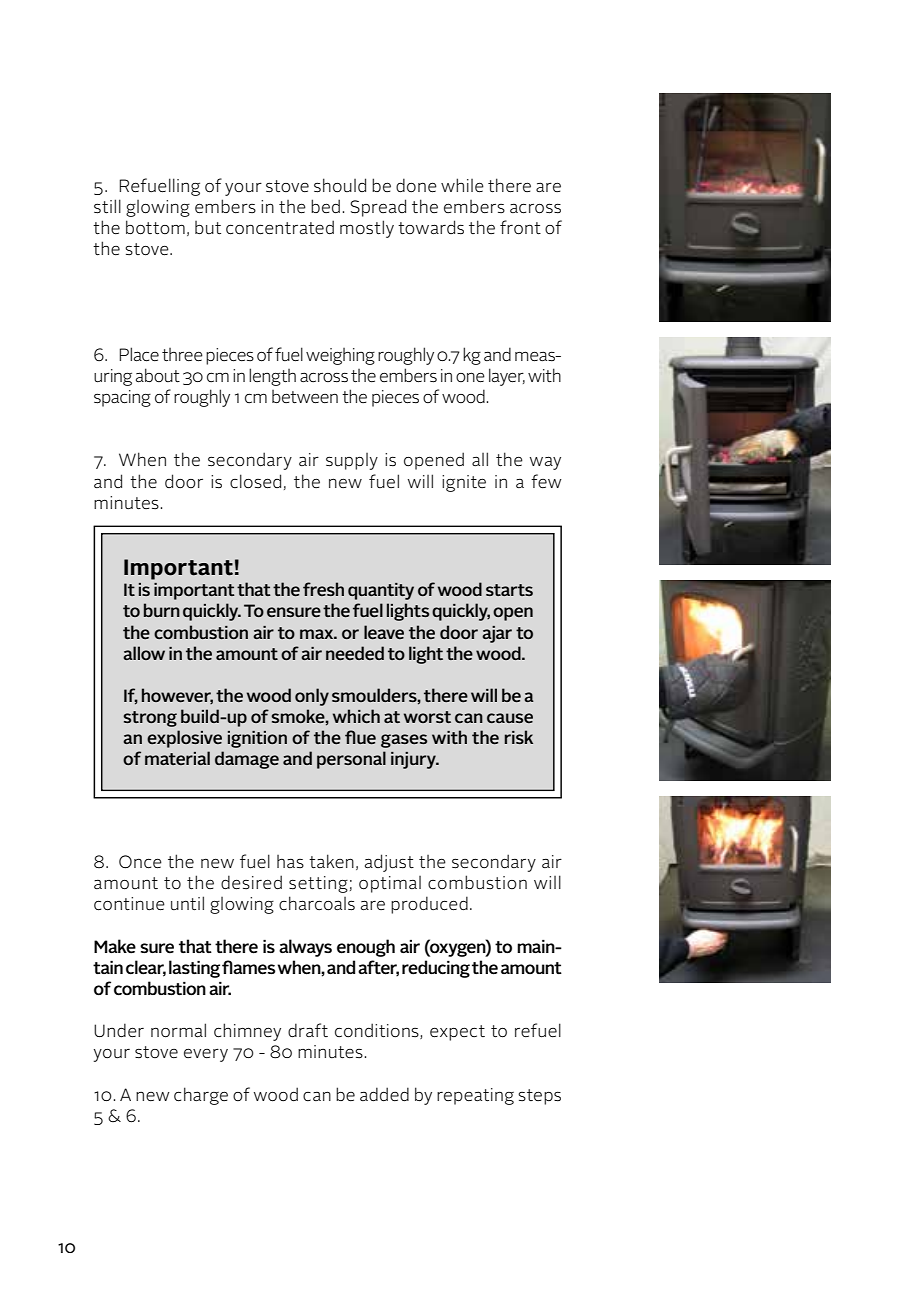  What do you see at coordinates (355, 653) in the screenshot?
I see `needed` at bounding box center [355, 653].
